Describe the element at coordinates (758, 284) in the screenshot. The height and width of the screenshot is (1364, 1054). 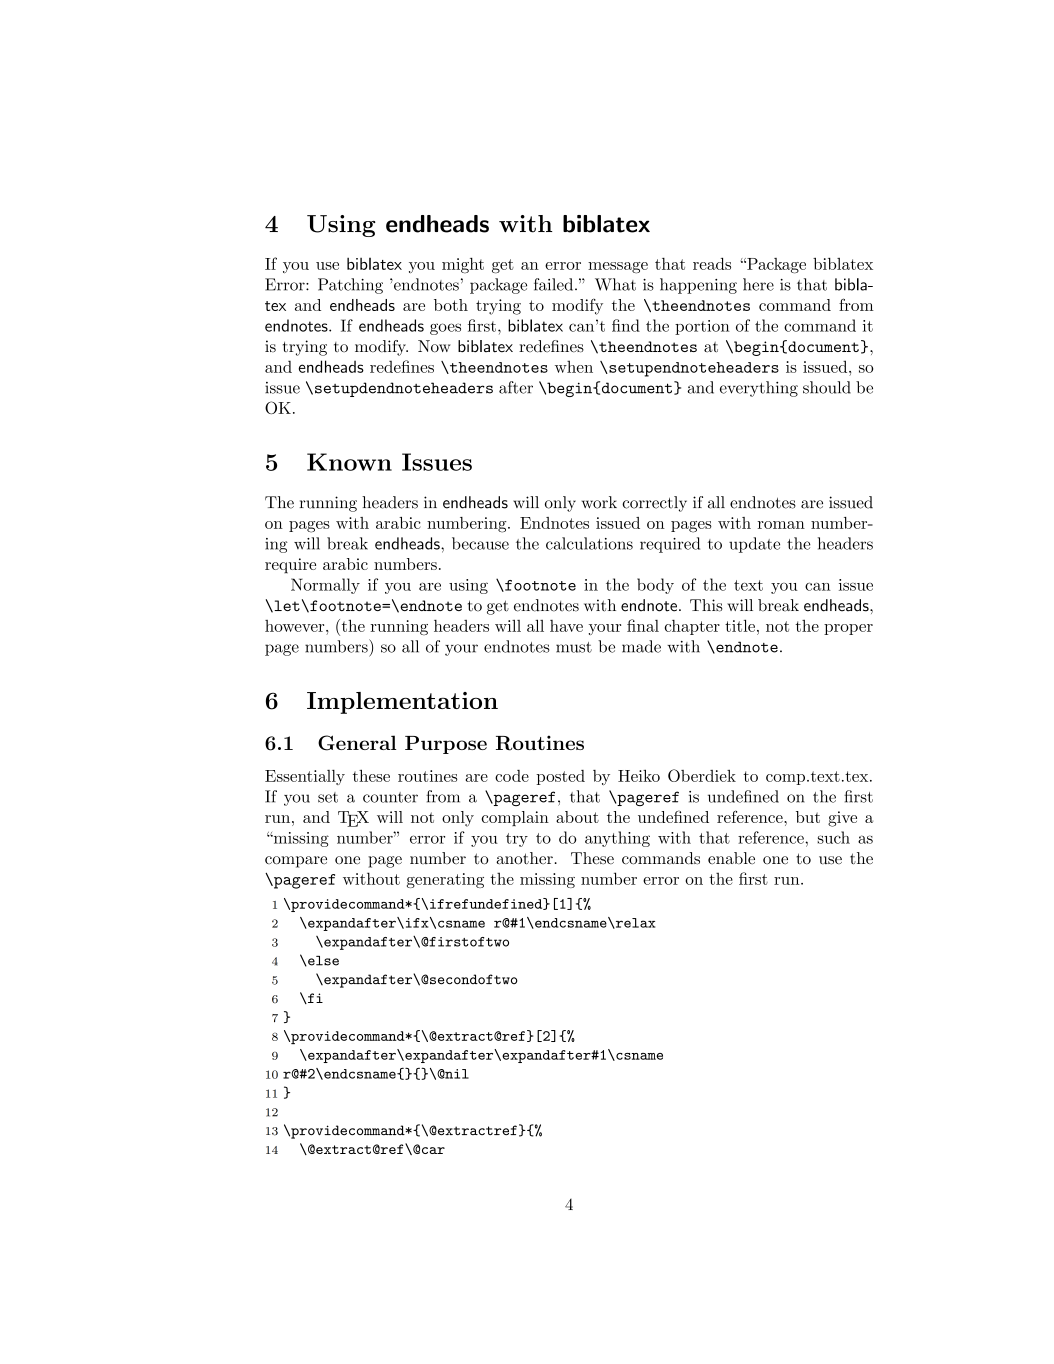
I see `here` at that location.
